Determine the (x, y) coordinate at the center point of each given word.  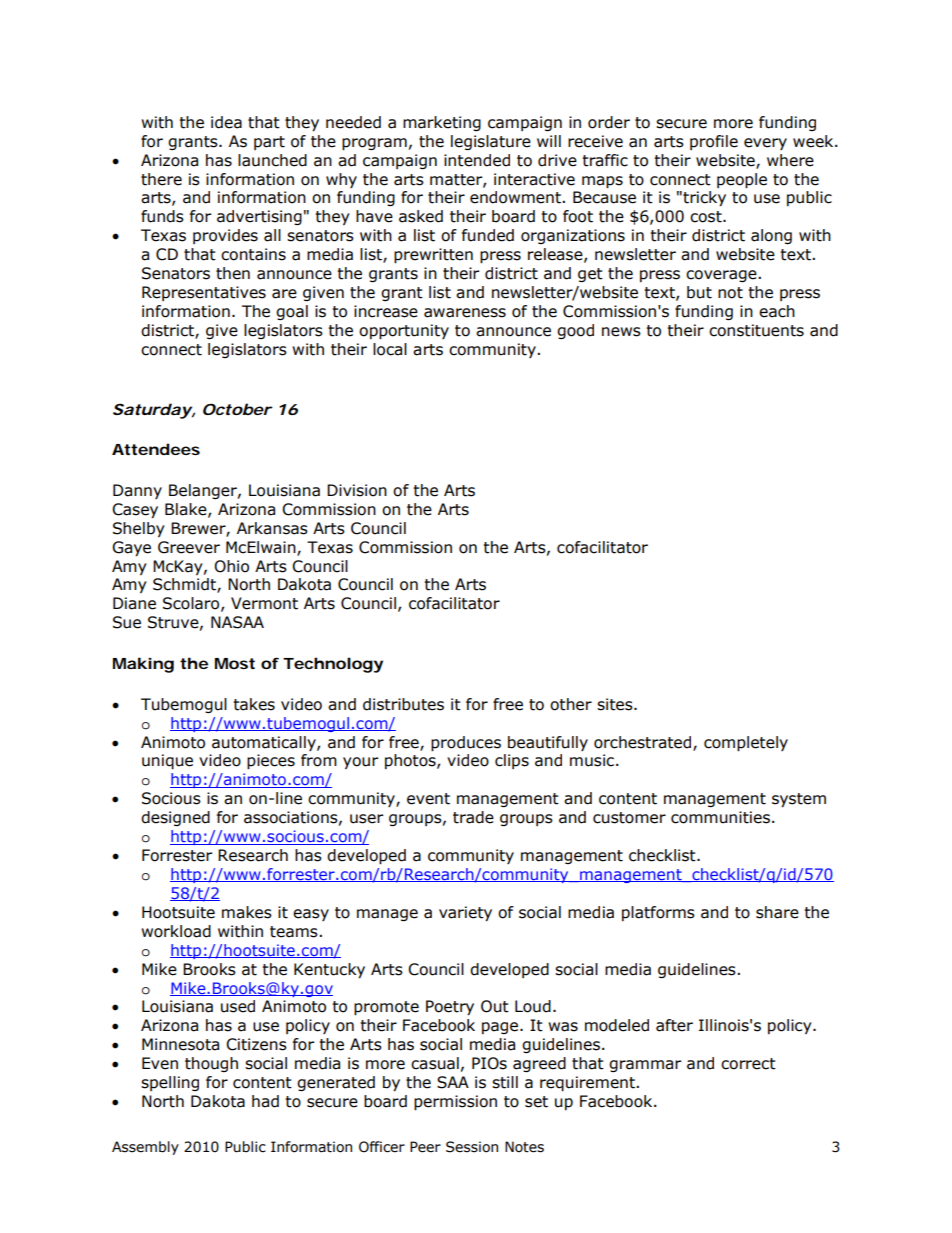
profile (714, 142)
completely (746, 743)
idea (226, 122)
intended (477, 160)
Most (235, 663)
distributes (403, 704)
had (265, 1101)
